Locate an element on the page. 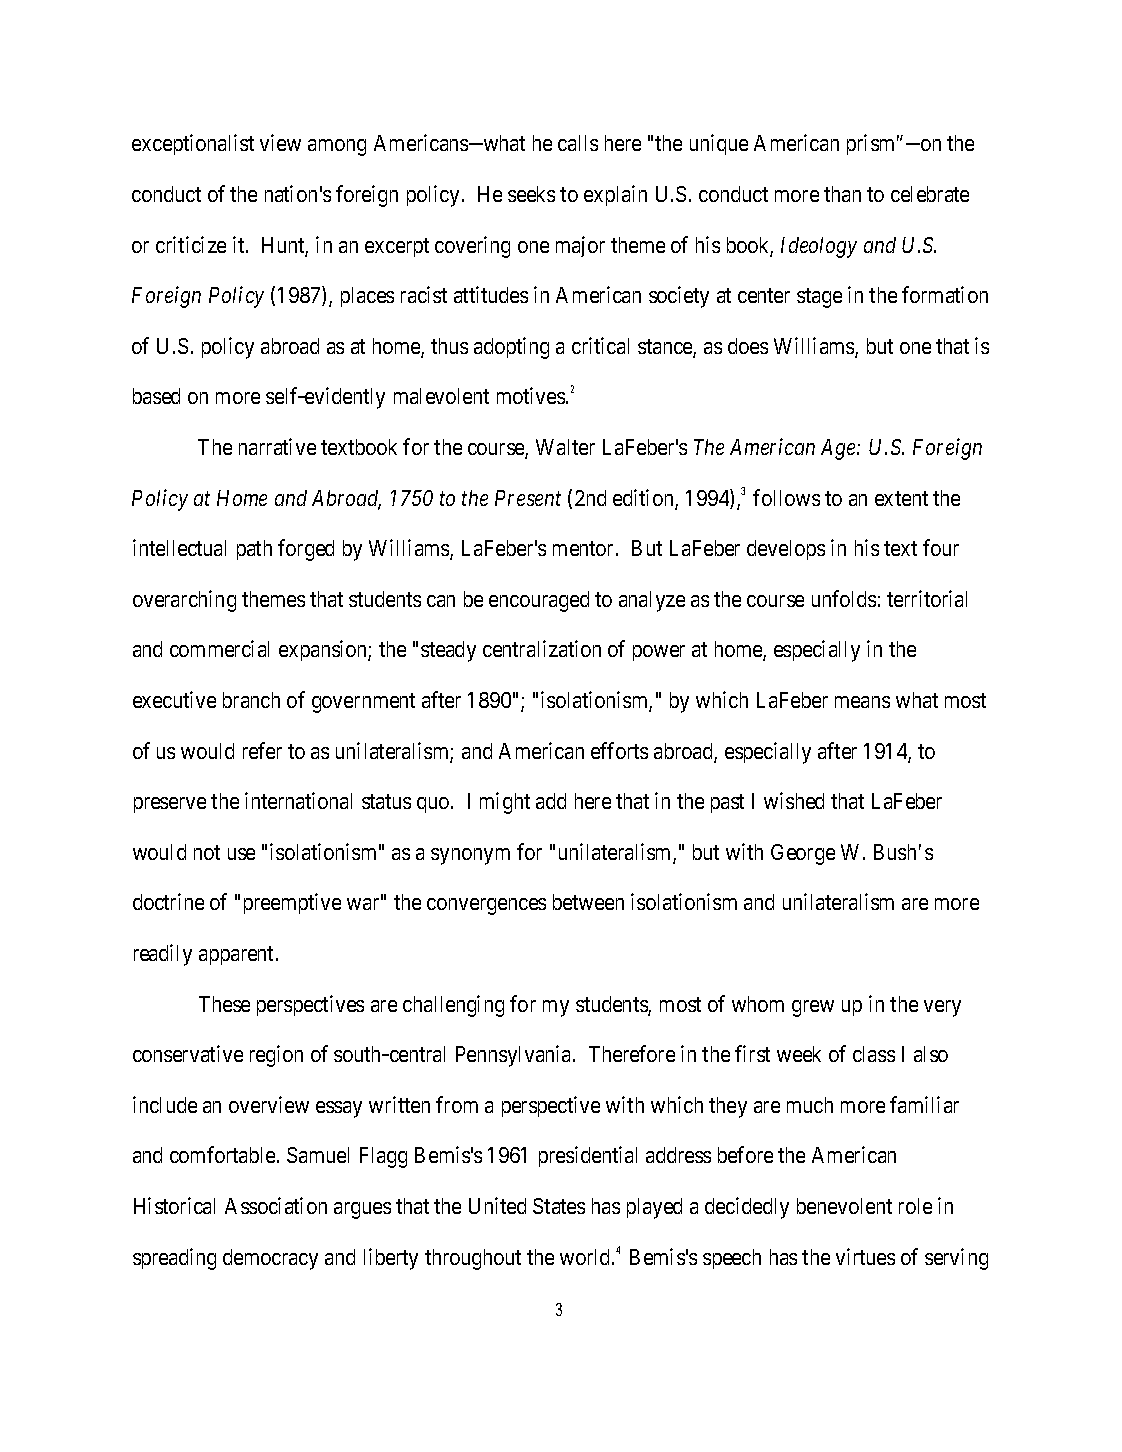  than is located at coordinates (842, 194).
